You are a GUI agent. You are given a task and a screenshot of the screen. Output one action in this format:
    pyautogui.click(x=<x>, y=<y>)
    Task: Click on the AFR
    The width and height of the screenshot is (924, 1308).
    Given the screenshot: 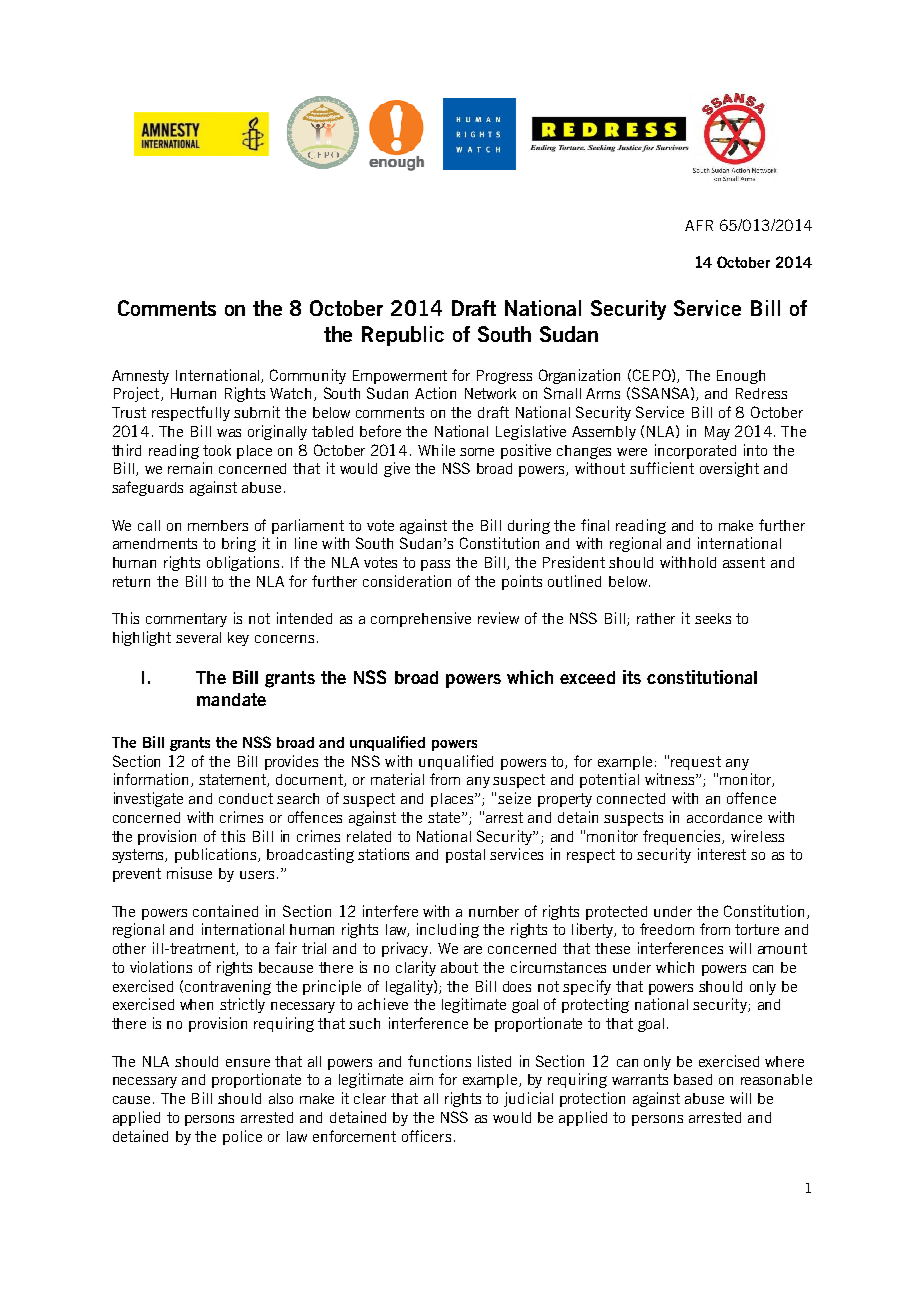 What is the action you would take?
    pyautogui.click(x=699, y=225)
